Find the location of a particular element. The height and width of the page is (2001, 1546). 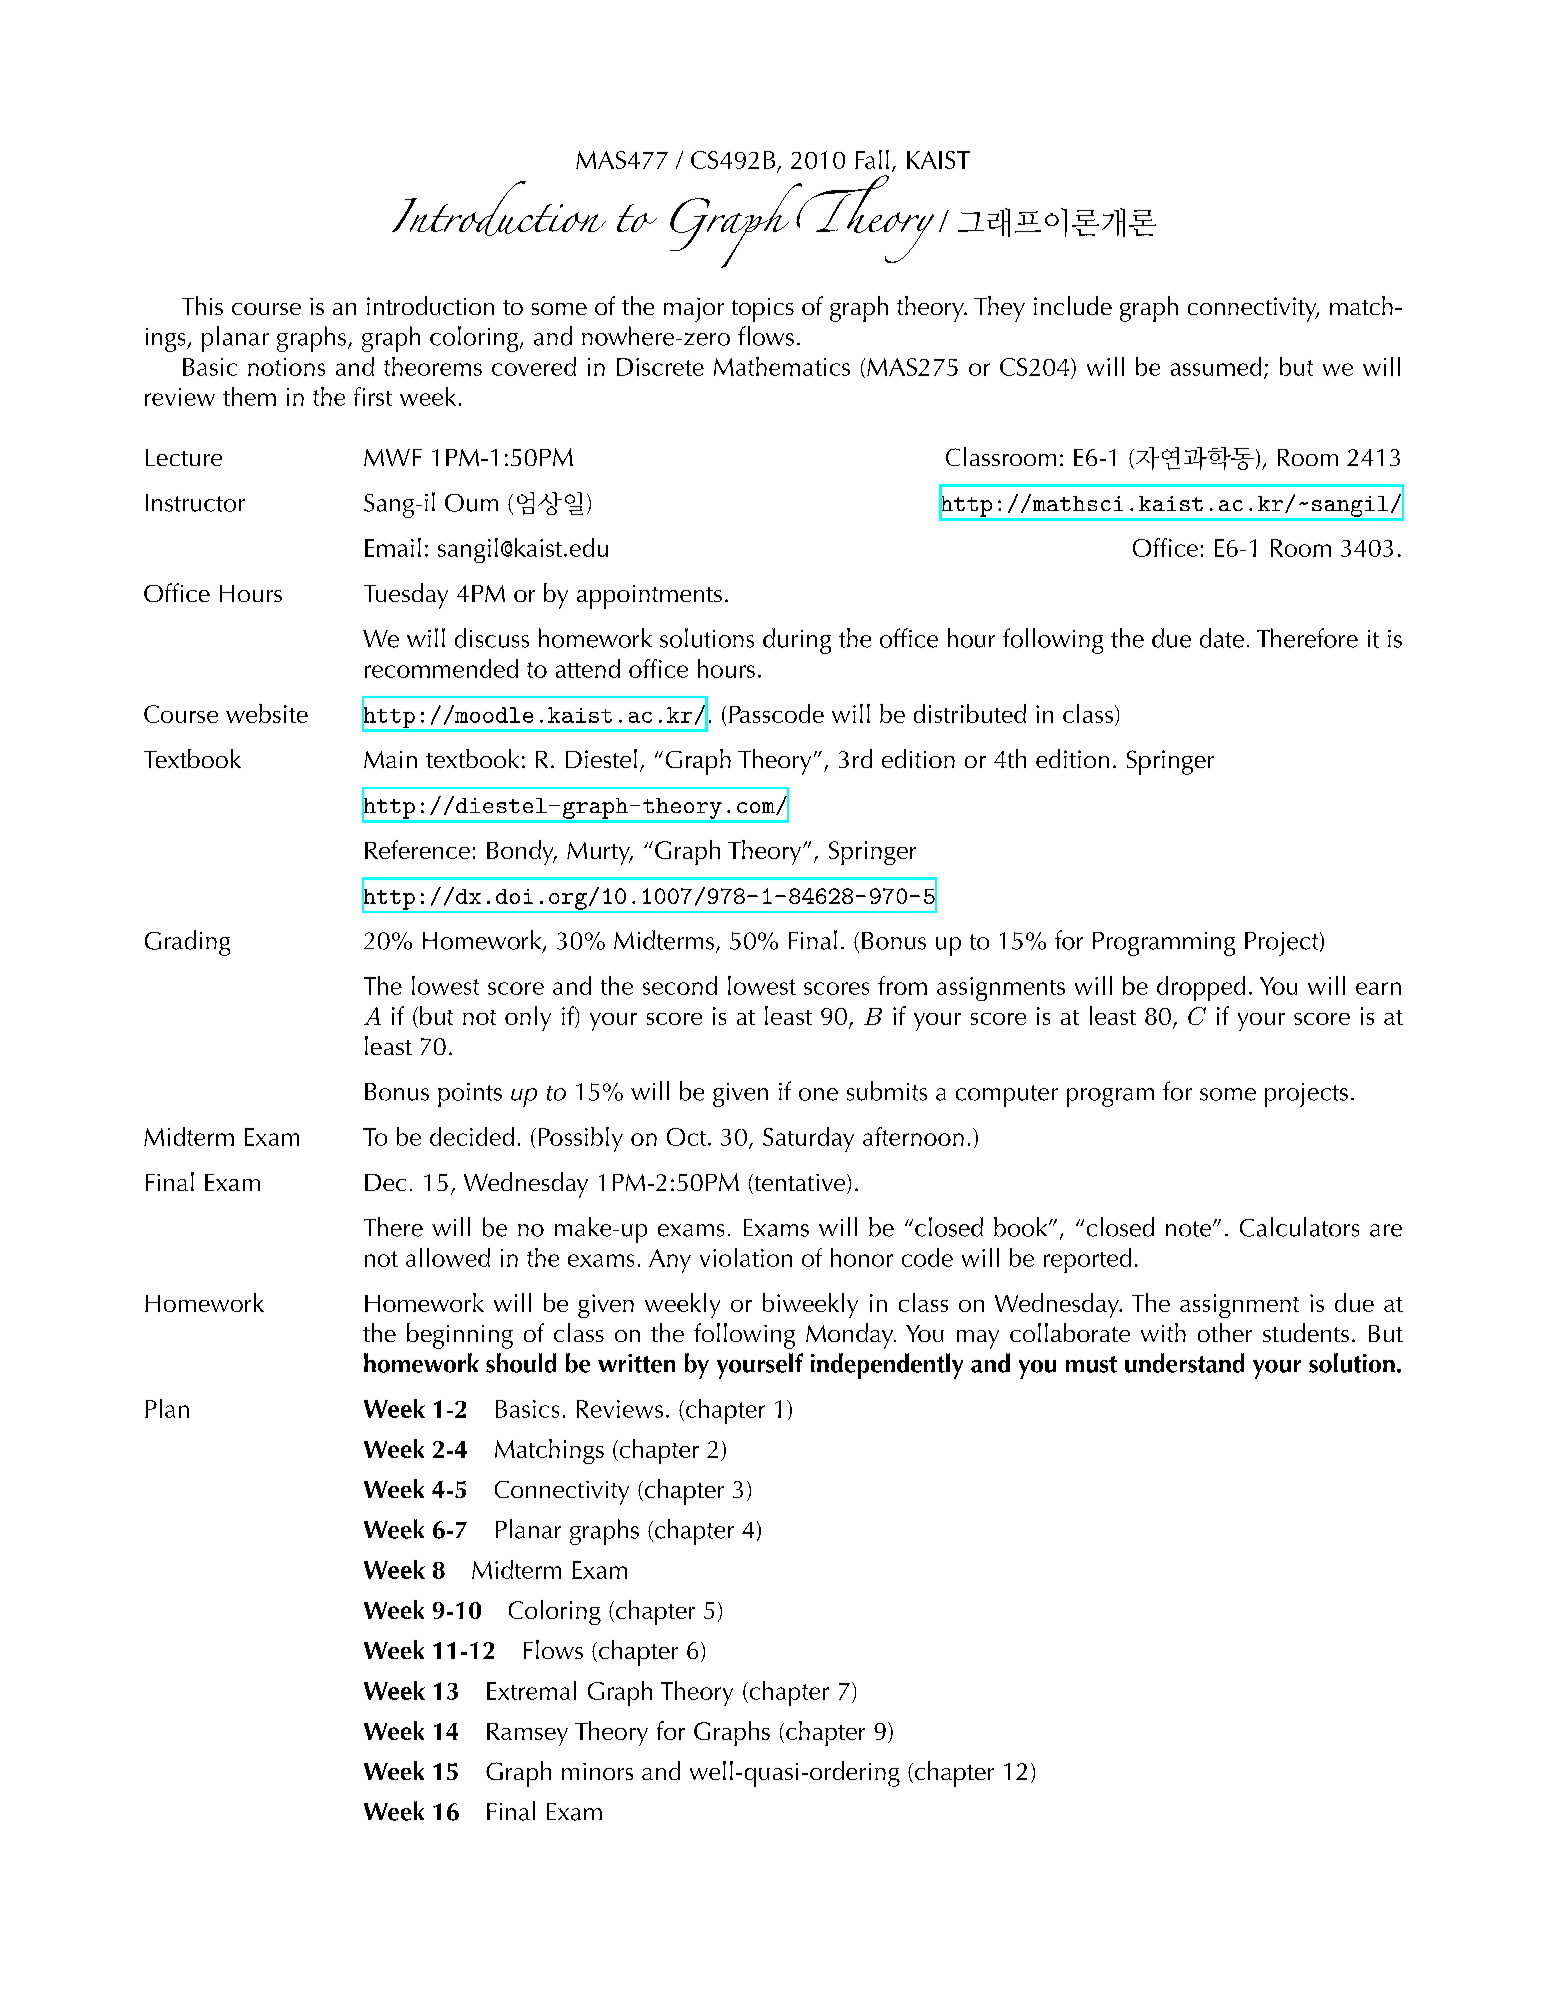

website is located at coordinates (267, 713).
